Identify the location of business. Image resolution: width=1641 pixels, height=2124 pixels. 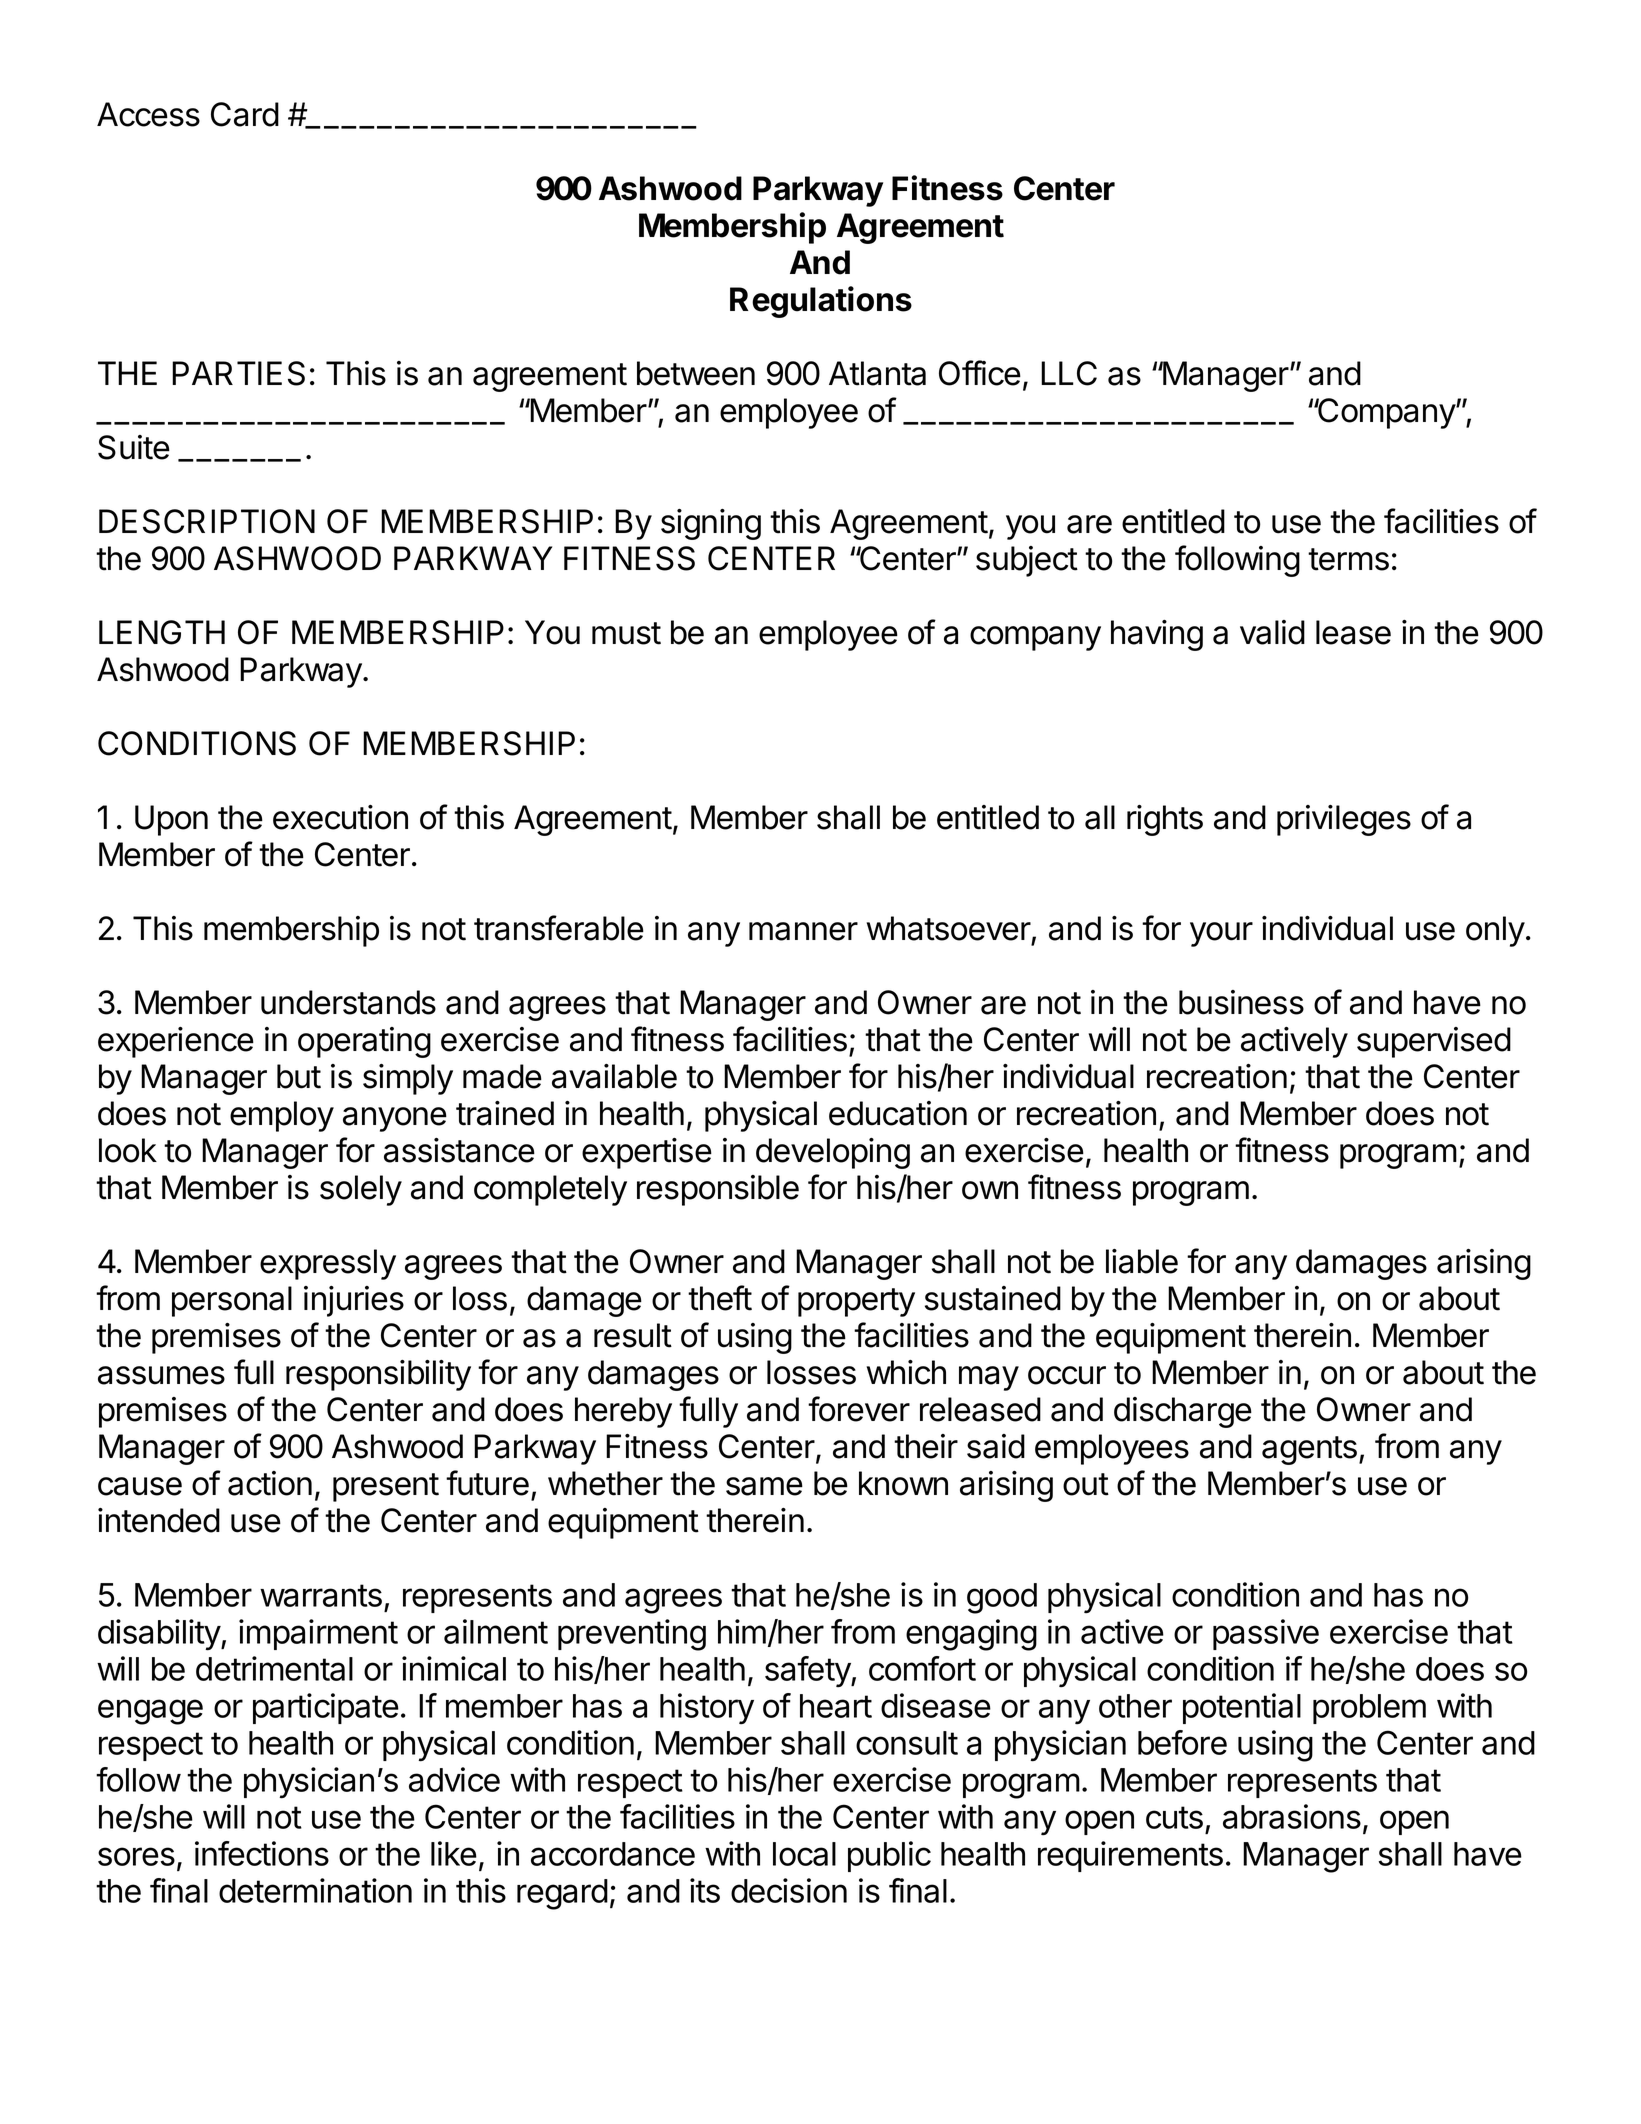
(1241, 1002).
